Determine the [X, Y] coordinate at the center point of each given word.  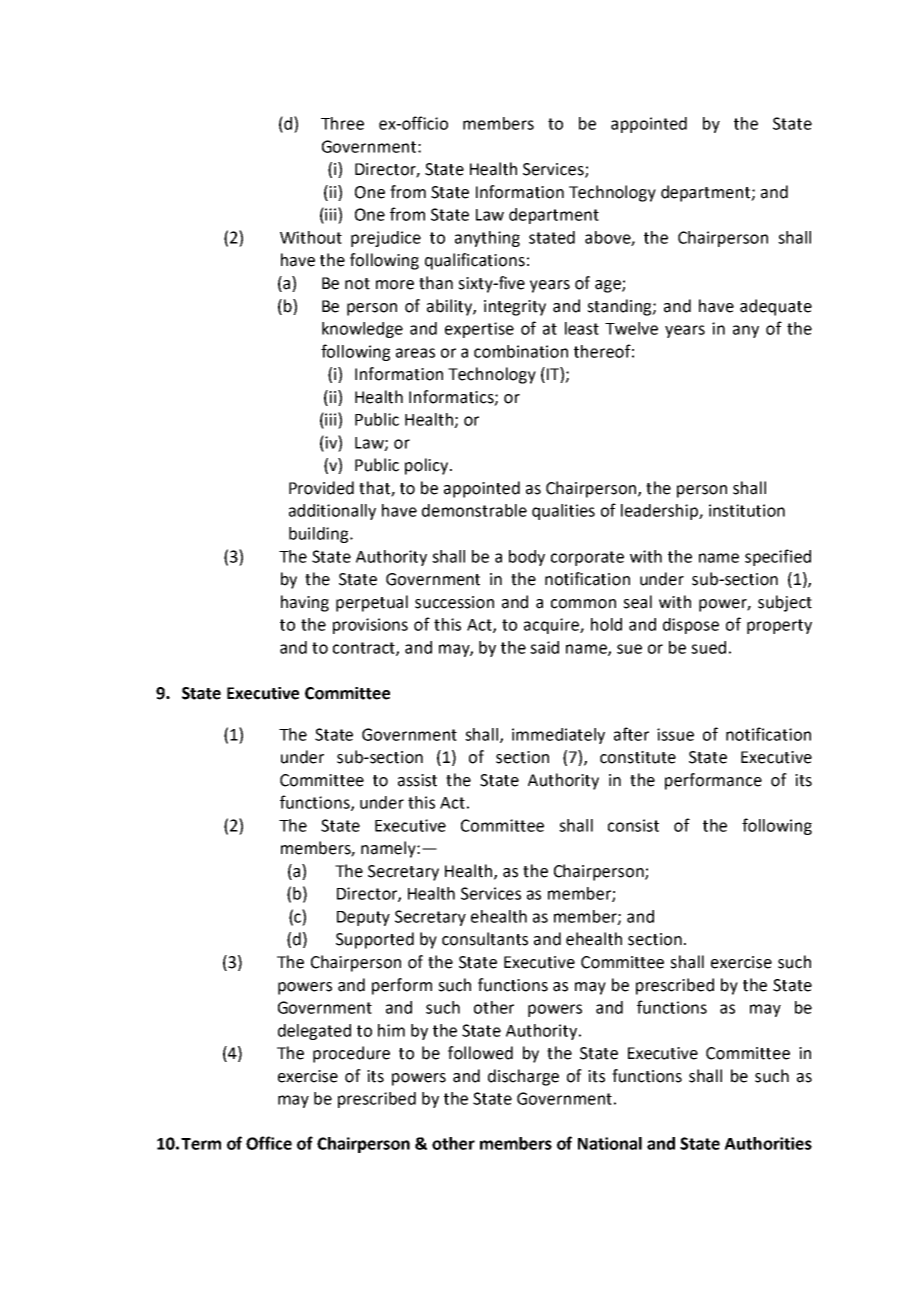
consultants [485, 939]
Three [342, 123]
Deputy [363, 918]
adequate [776, 307]
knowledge [362, 330]
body [527, 558]
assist [417, 780]
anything [487, 239]
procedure [351, 1054]
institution [747, 510]
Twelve [631, 328]
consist [633, 825]
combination [521, 351]
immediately [558, 736]
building [320, 535]
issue [675, 734]
